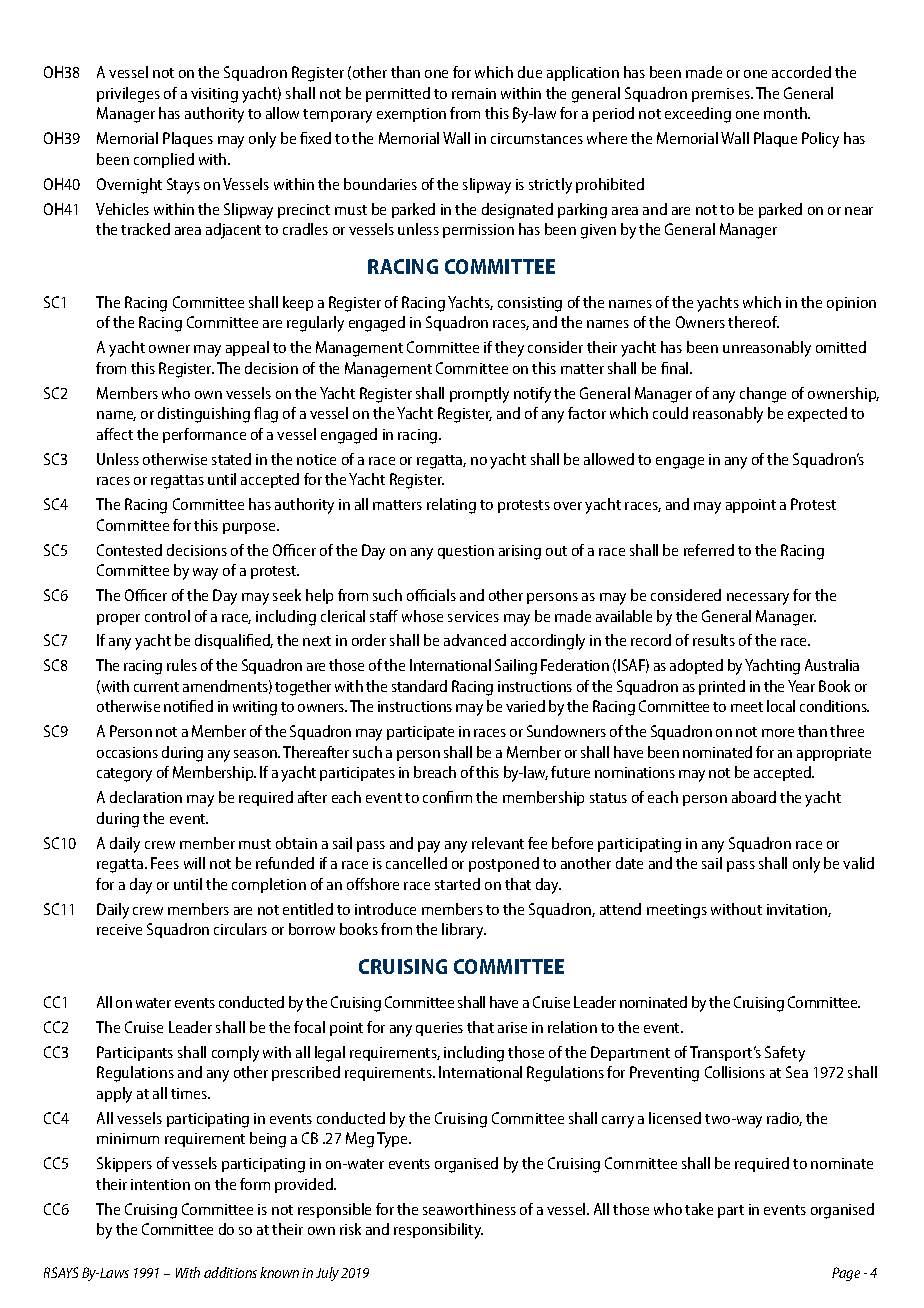 The height and width of the image is (1308, 924). I want to click on will, so click(194, 863).
